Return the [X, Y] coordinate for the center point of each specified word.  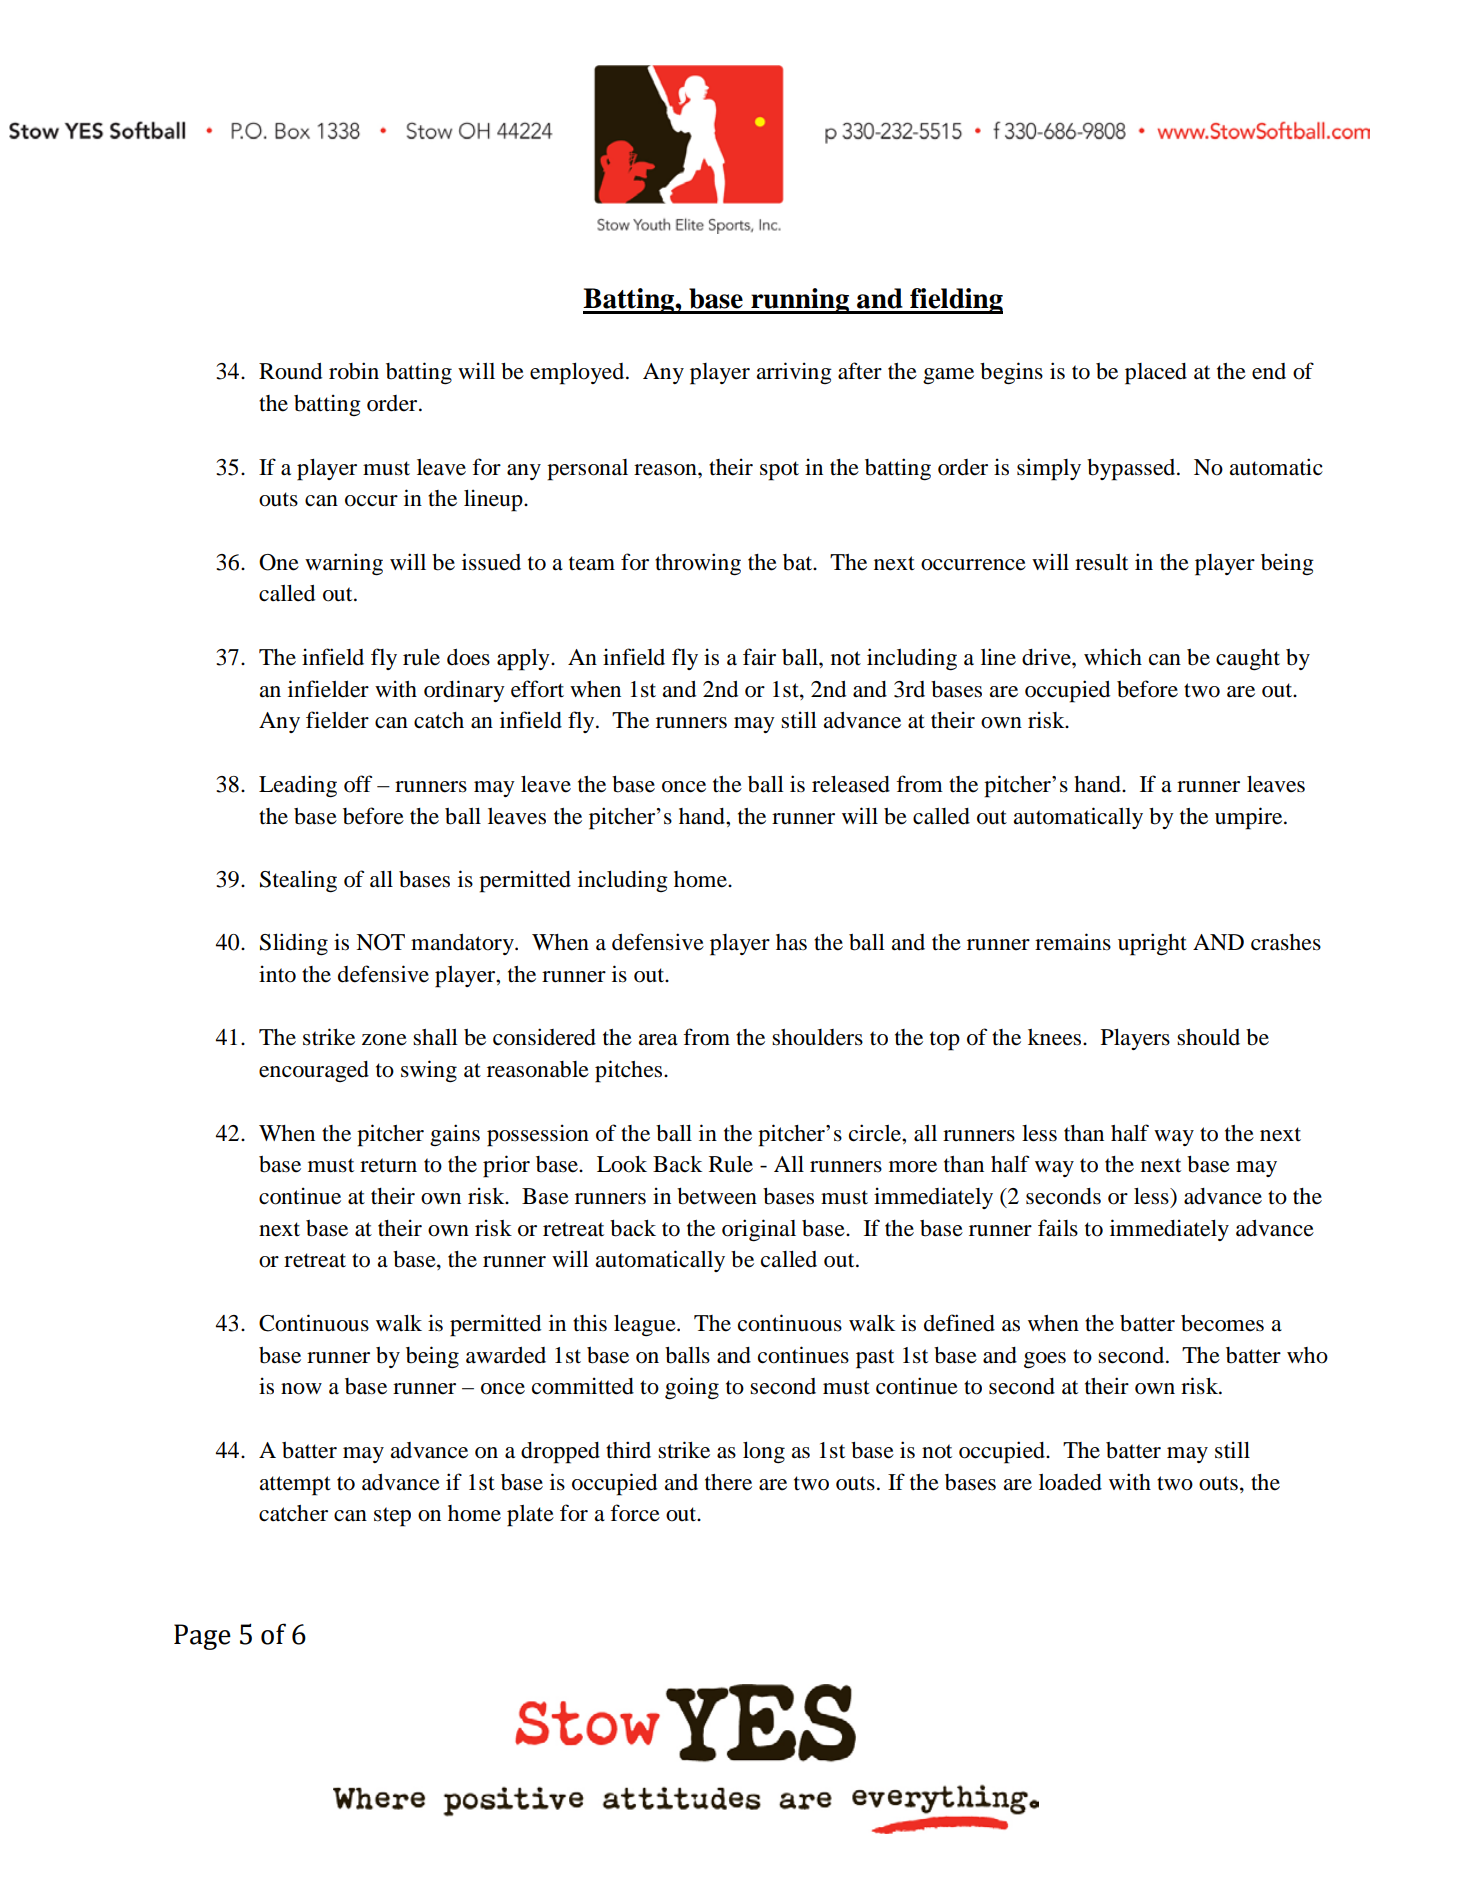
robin [354, 371]
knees [1056, 1037]
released [851, 784]
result [1101, 562]
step [392, 1517]
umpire [1250, 818]
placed [1156, 374]
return [388, 1165]
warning [344, 564]
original [759, 1230]
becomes [1222, 1323]
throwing [698, 564]
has [791, 942]
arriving [794, 373]
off [358, 784]
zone [384, 1040]
